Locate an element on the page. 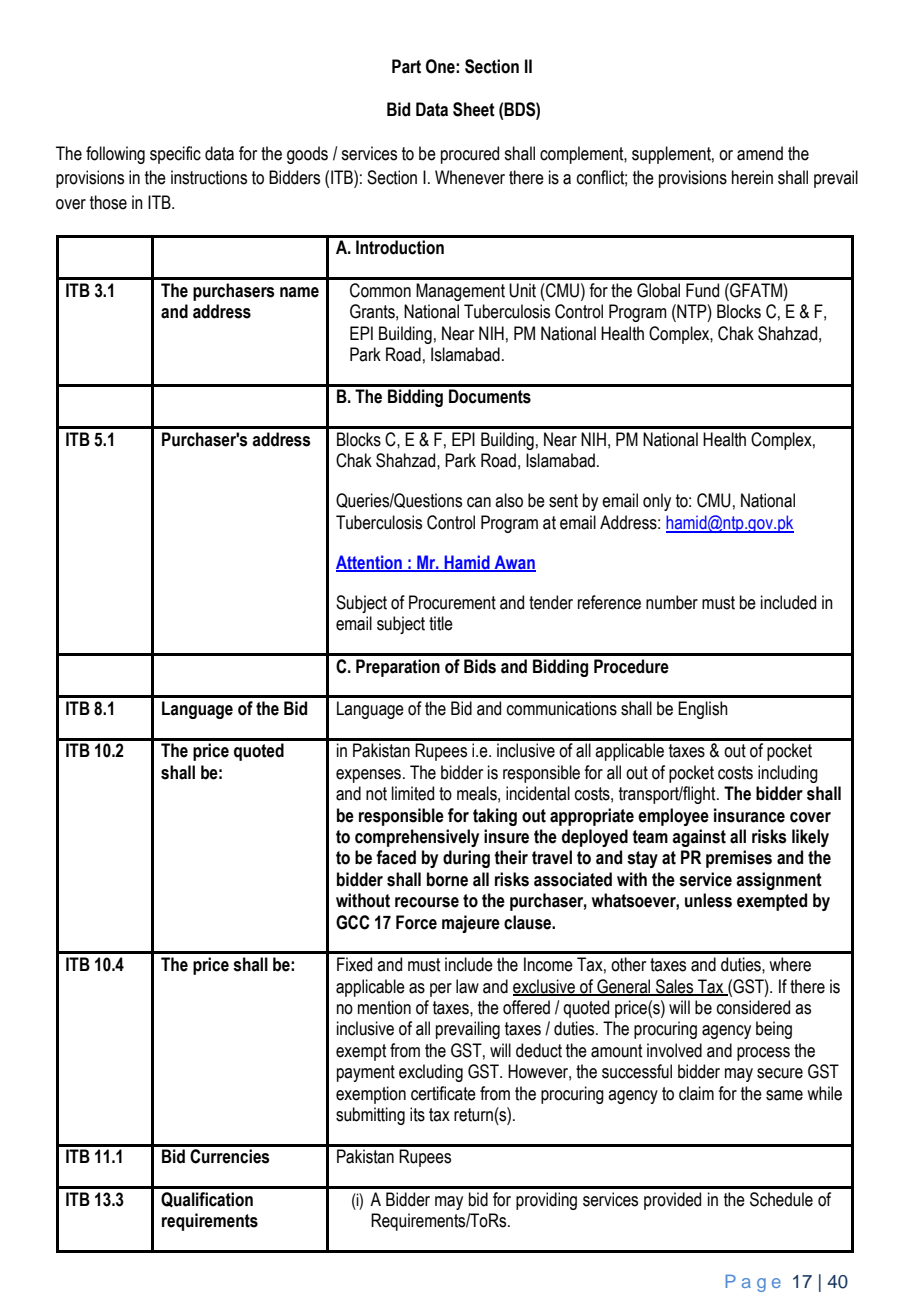 Image resolution: width=924 pixels, height=1309 pixels. name is located at coordinates (299, 292).
